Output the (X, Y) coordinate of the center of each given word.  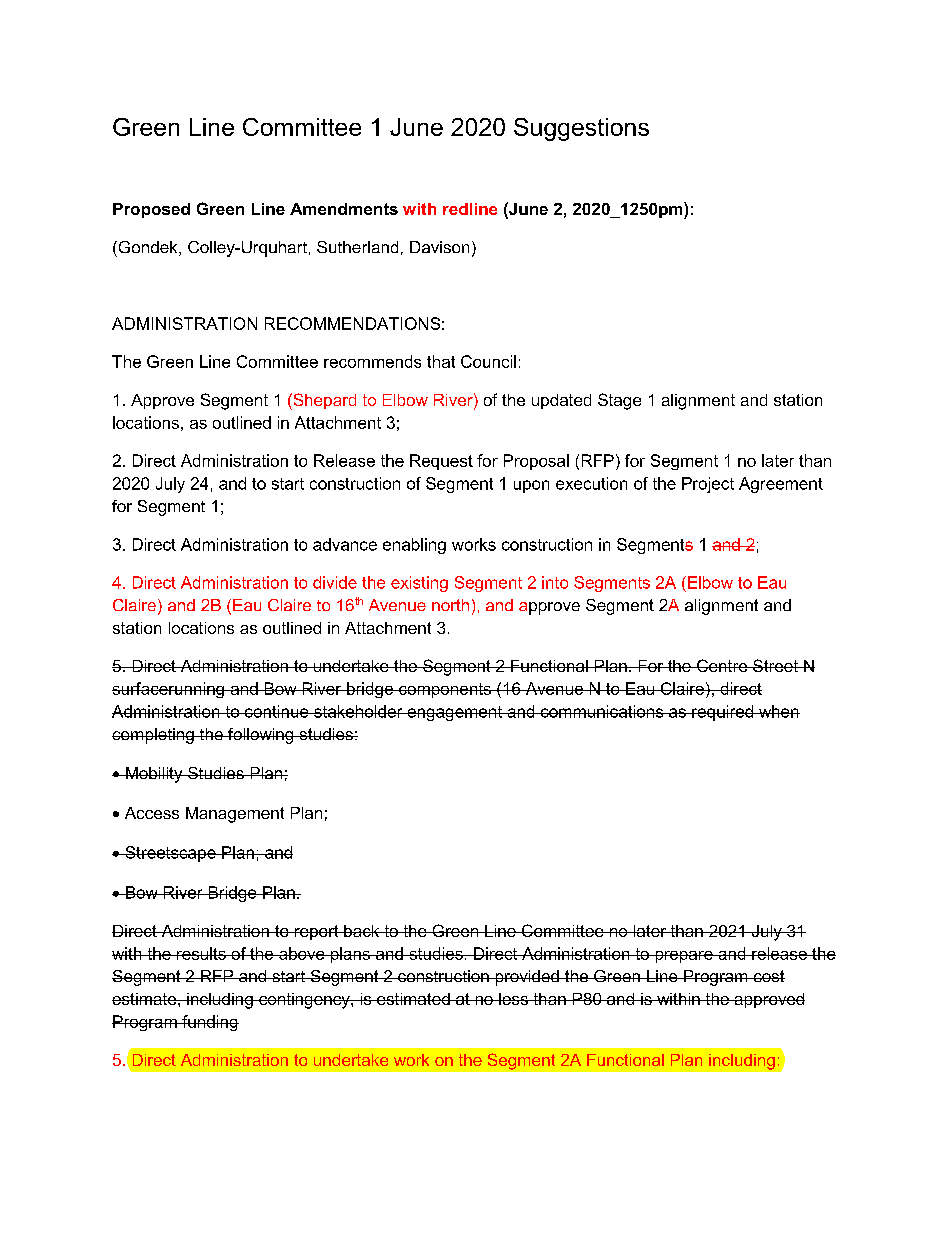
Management (235, 815)
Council (488, 361)
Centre (722, 665)
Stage (619, 401)
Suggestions (581, 129)
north (450, 605)
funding (209, 1023)
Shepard (323, 401)
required (722, 713)
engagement (454, 713)
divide (335, 582)
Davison (439, 247)
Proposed (151, 210)
